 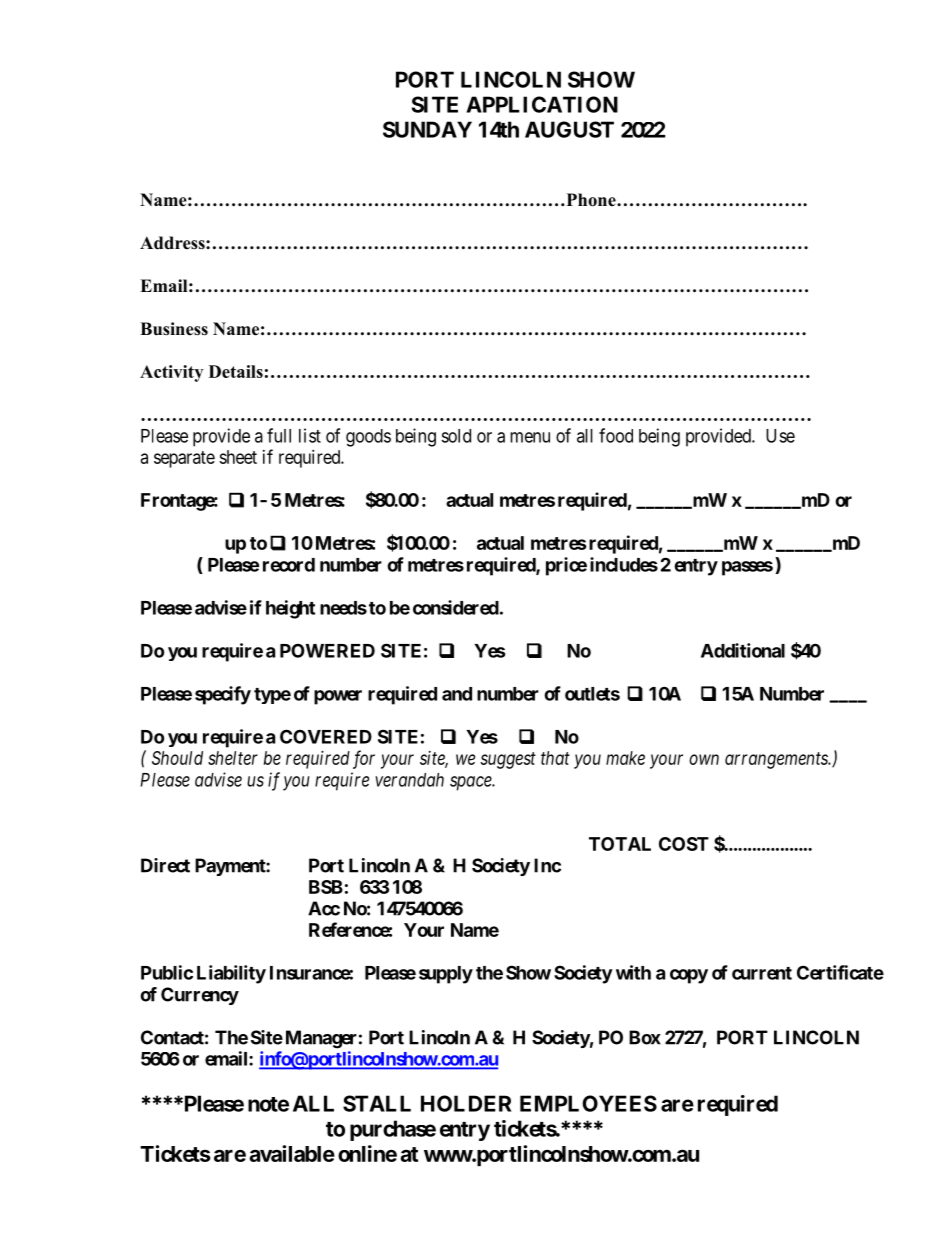 I want to click on Address, so click(x=173, y=243).
